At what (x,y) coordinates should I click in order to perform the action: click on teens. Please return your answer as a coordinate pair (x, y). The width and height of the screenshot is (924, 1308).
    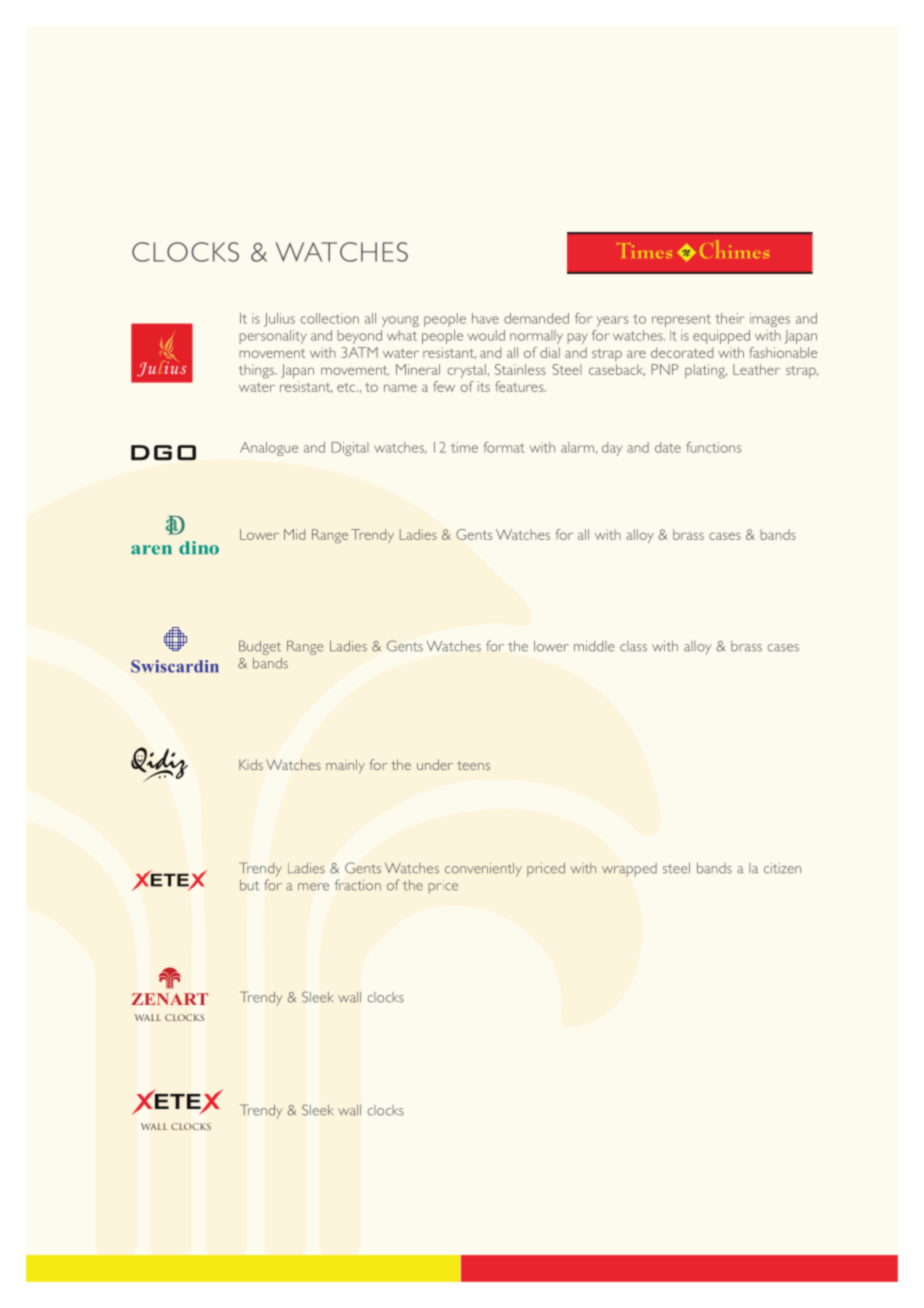
    Looking at the image, I should click on (473, 765).
